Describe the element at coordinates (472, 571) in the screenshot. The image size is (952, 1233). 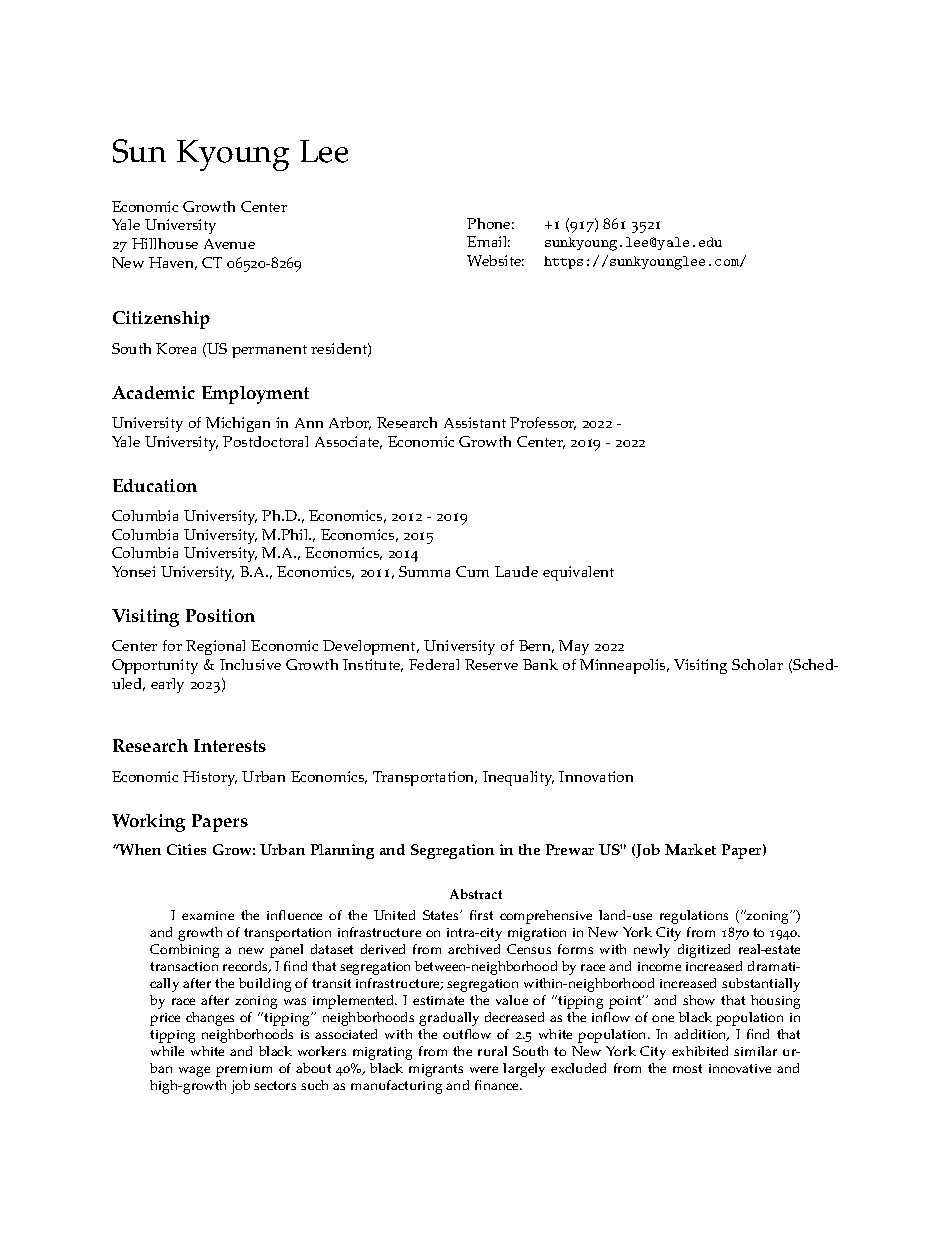
I see `Cum` at that location.
